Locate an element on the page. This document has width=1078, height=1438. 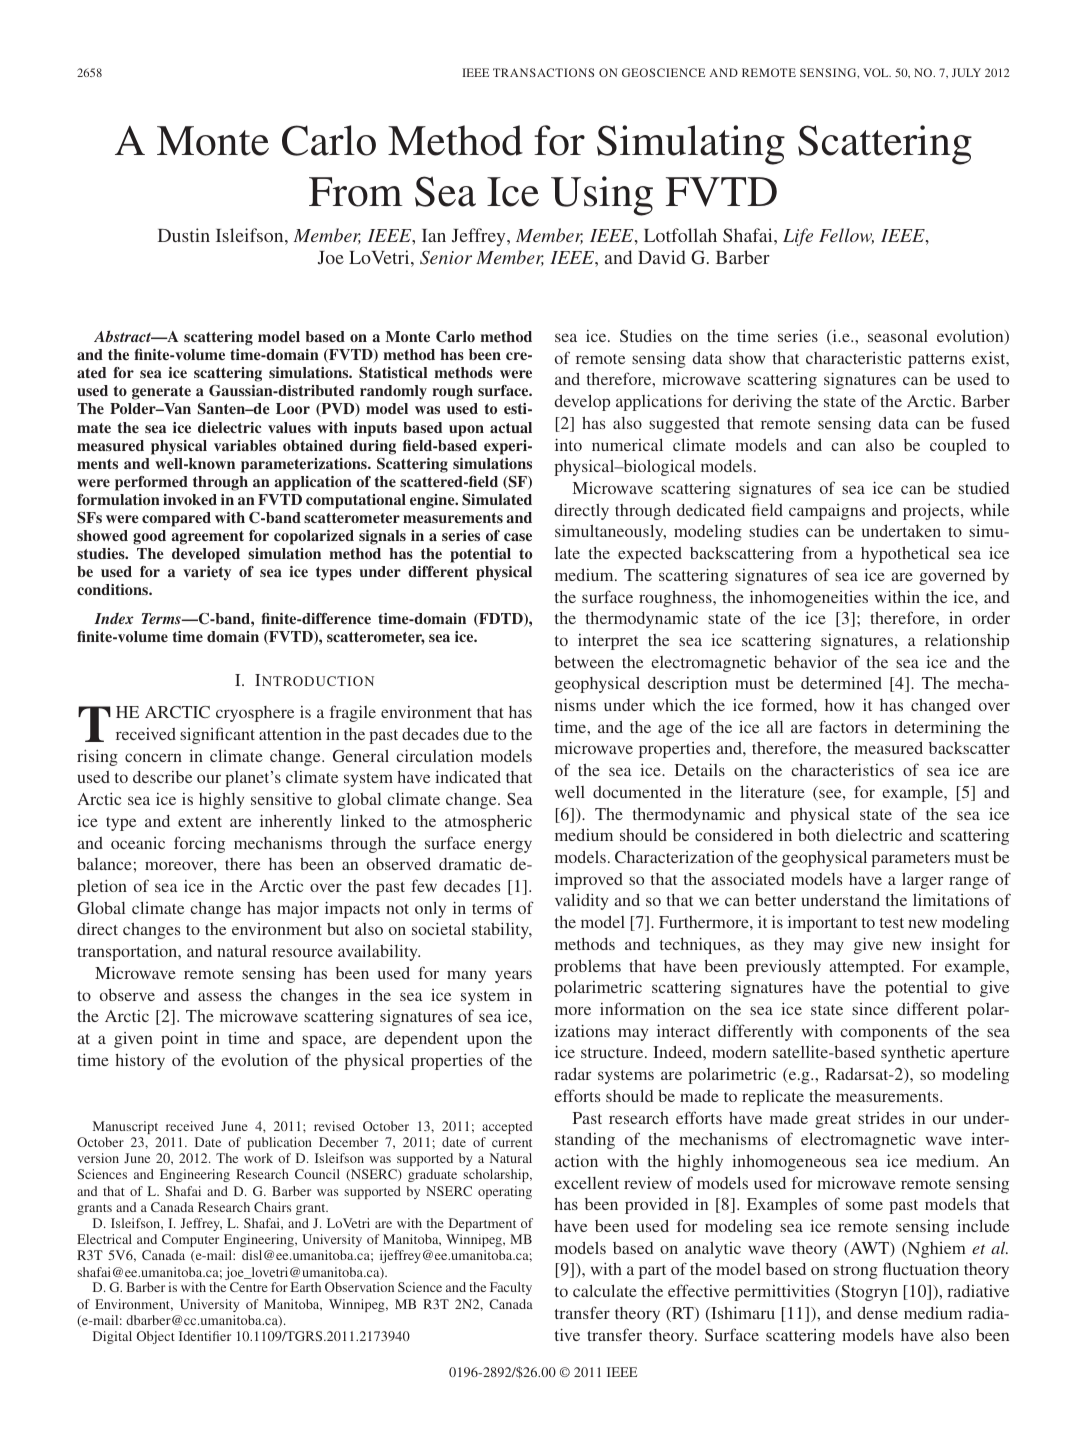
hypothetical is located at coordinates (905, 554).
